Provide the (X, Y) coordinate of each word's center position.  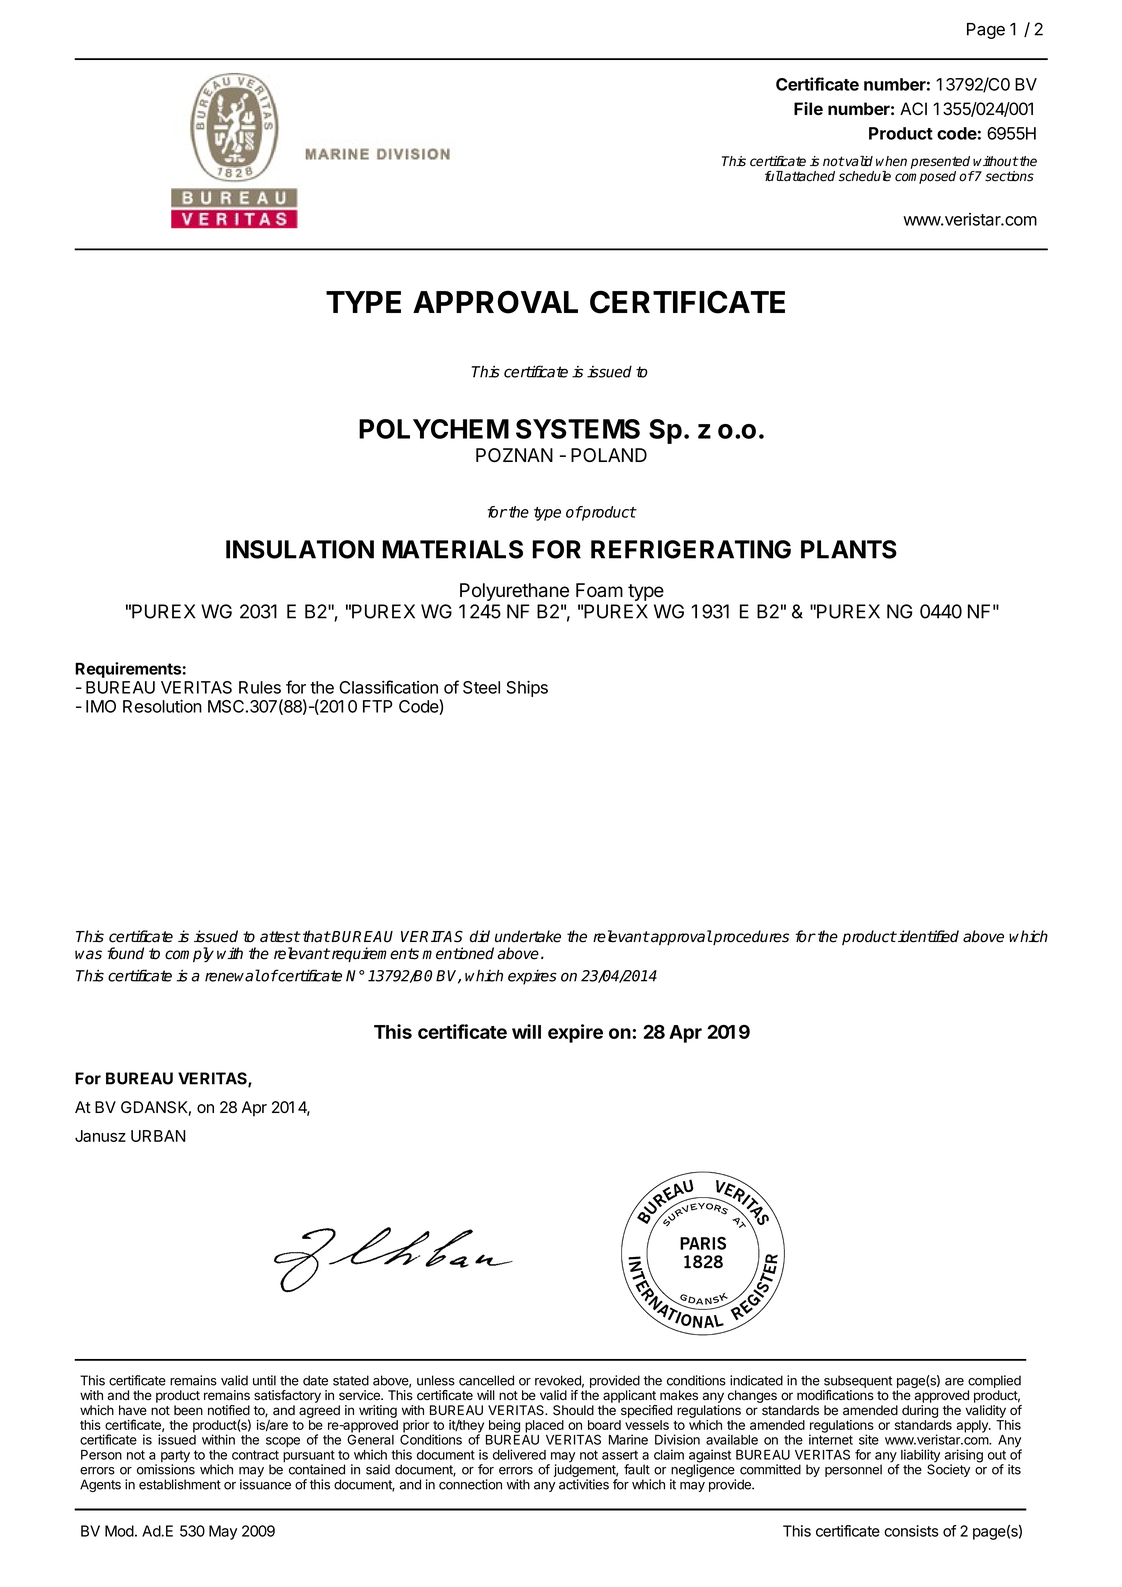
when (891, 161)
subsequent (857, 1383)
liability (919, 1457)
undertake (528, 936)
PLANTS (849, 549)
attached (809, 176)
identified (927, 936)
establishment (180, 1484)
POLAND (609, 455)
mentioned (458, 953)
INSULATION (300, 549)
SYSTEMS (578, 429)
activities (584, 1484)
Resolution (162, 706)
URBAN (158, 1136)
